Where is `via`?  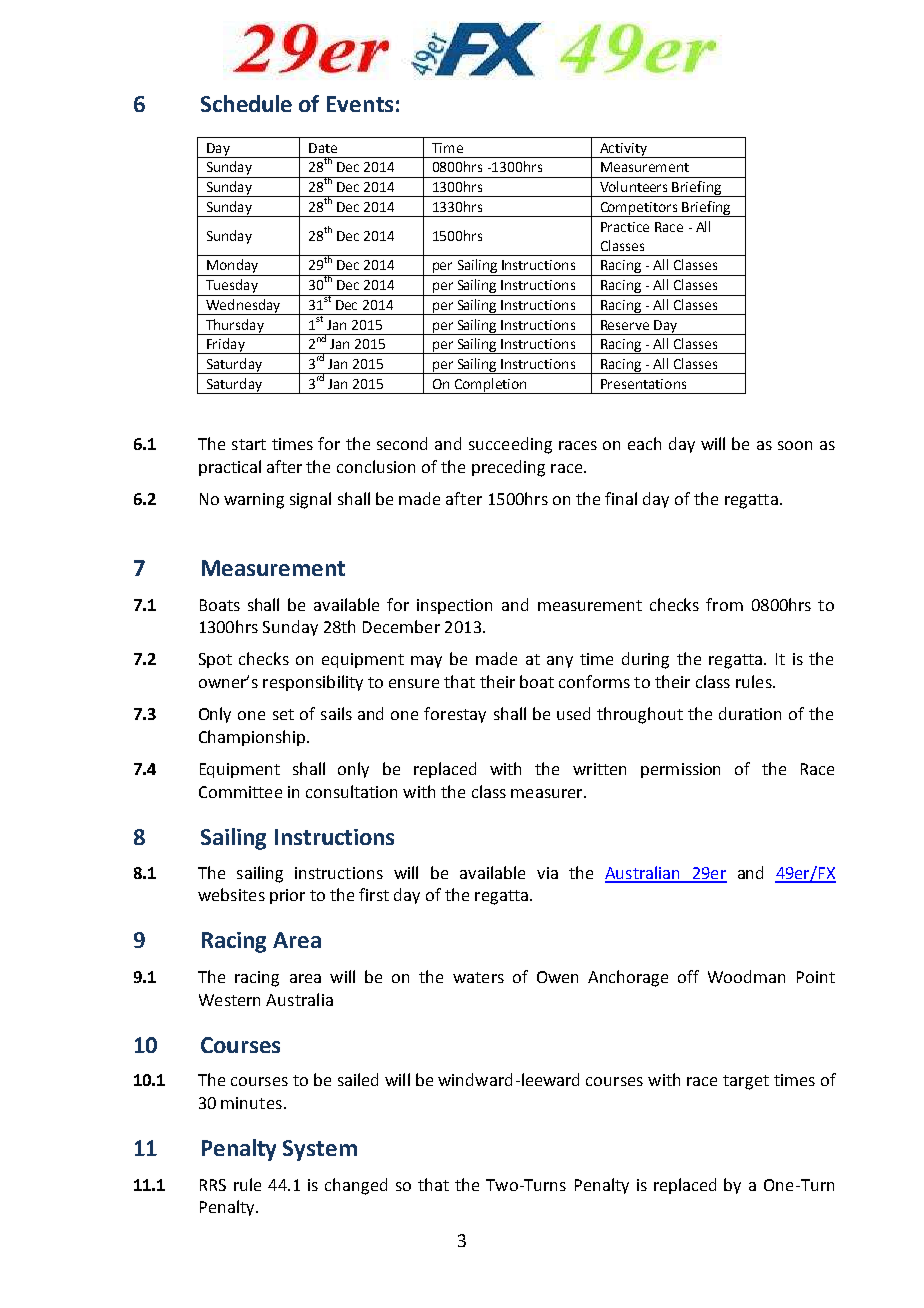 via is located at coordinates (547, 873).
